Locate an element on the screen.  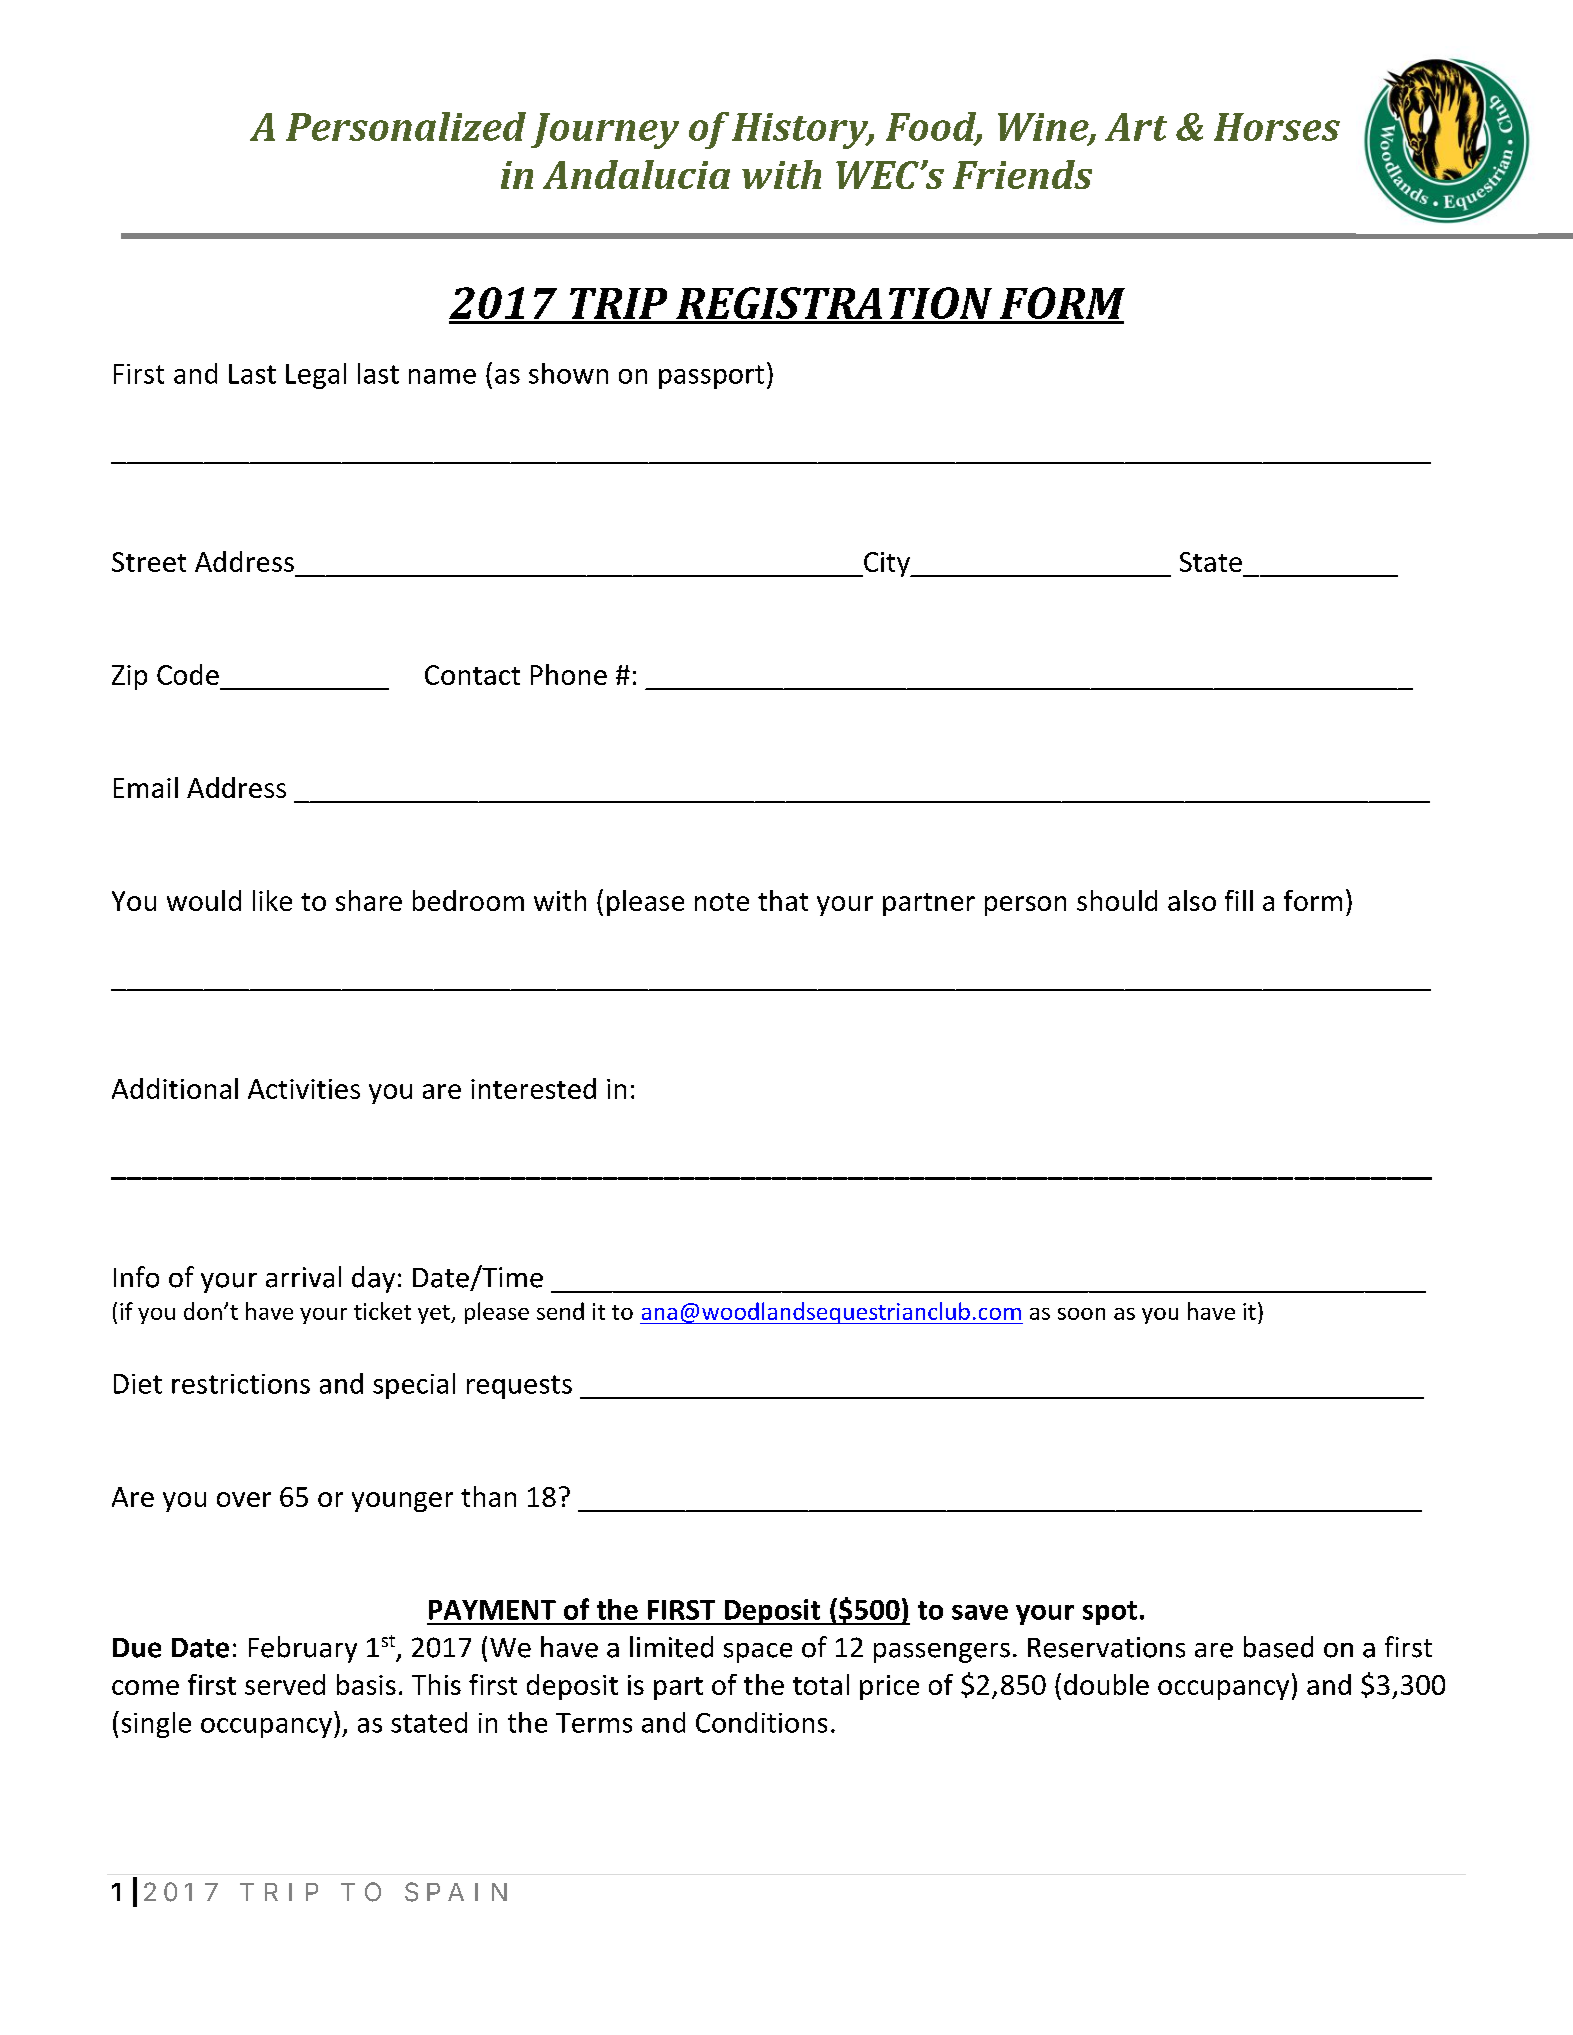
Phone is located at coordinates (569, 674).
